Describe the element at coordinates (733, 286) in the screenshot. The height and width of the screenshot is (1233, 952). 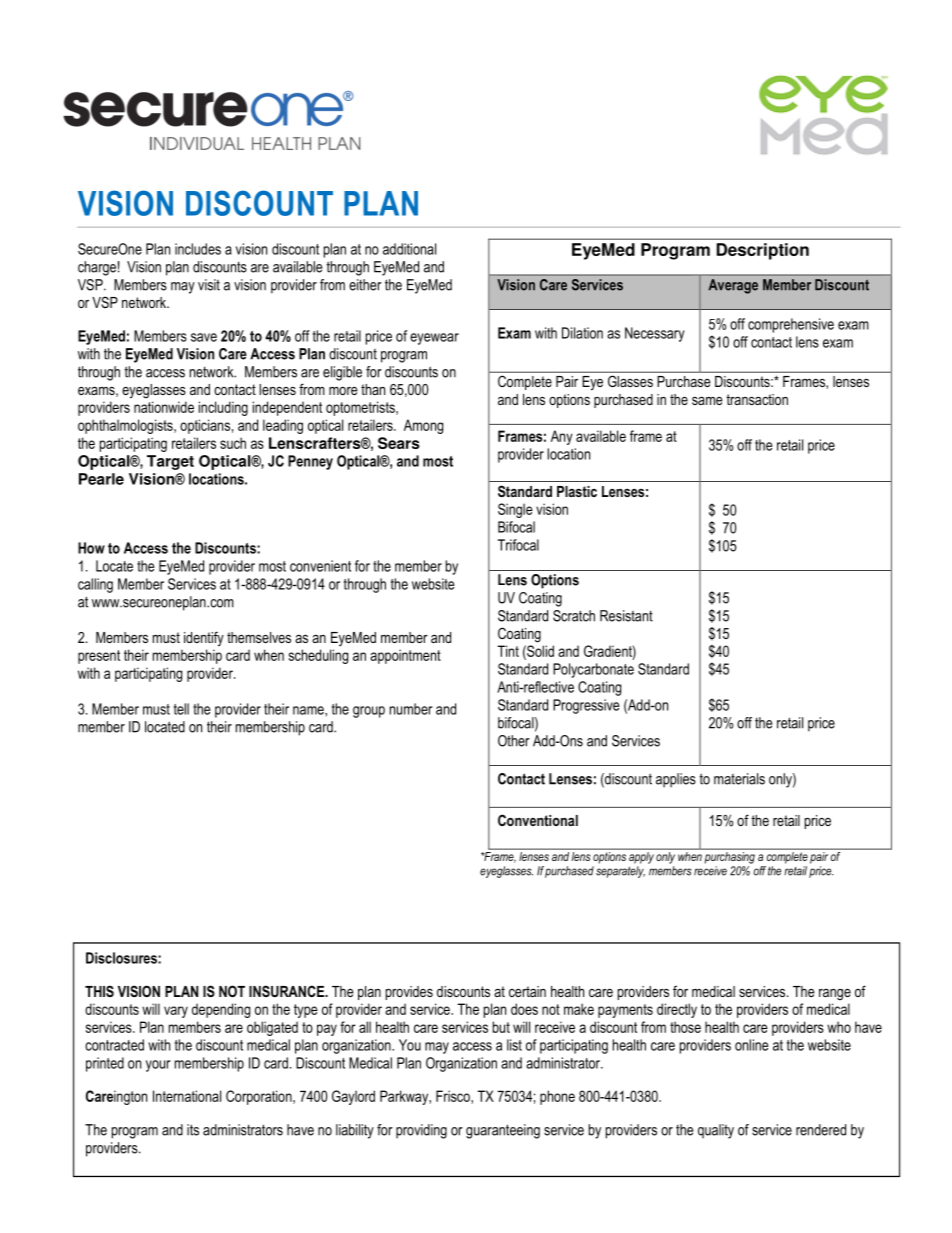
I see `Average` at that location.
